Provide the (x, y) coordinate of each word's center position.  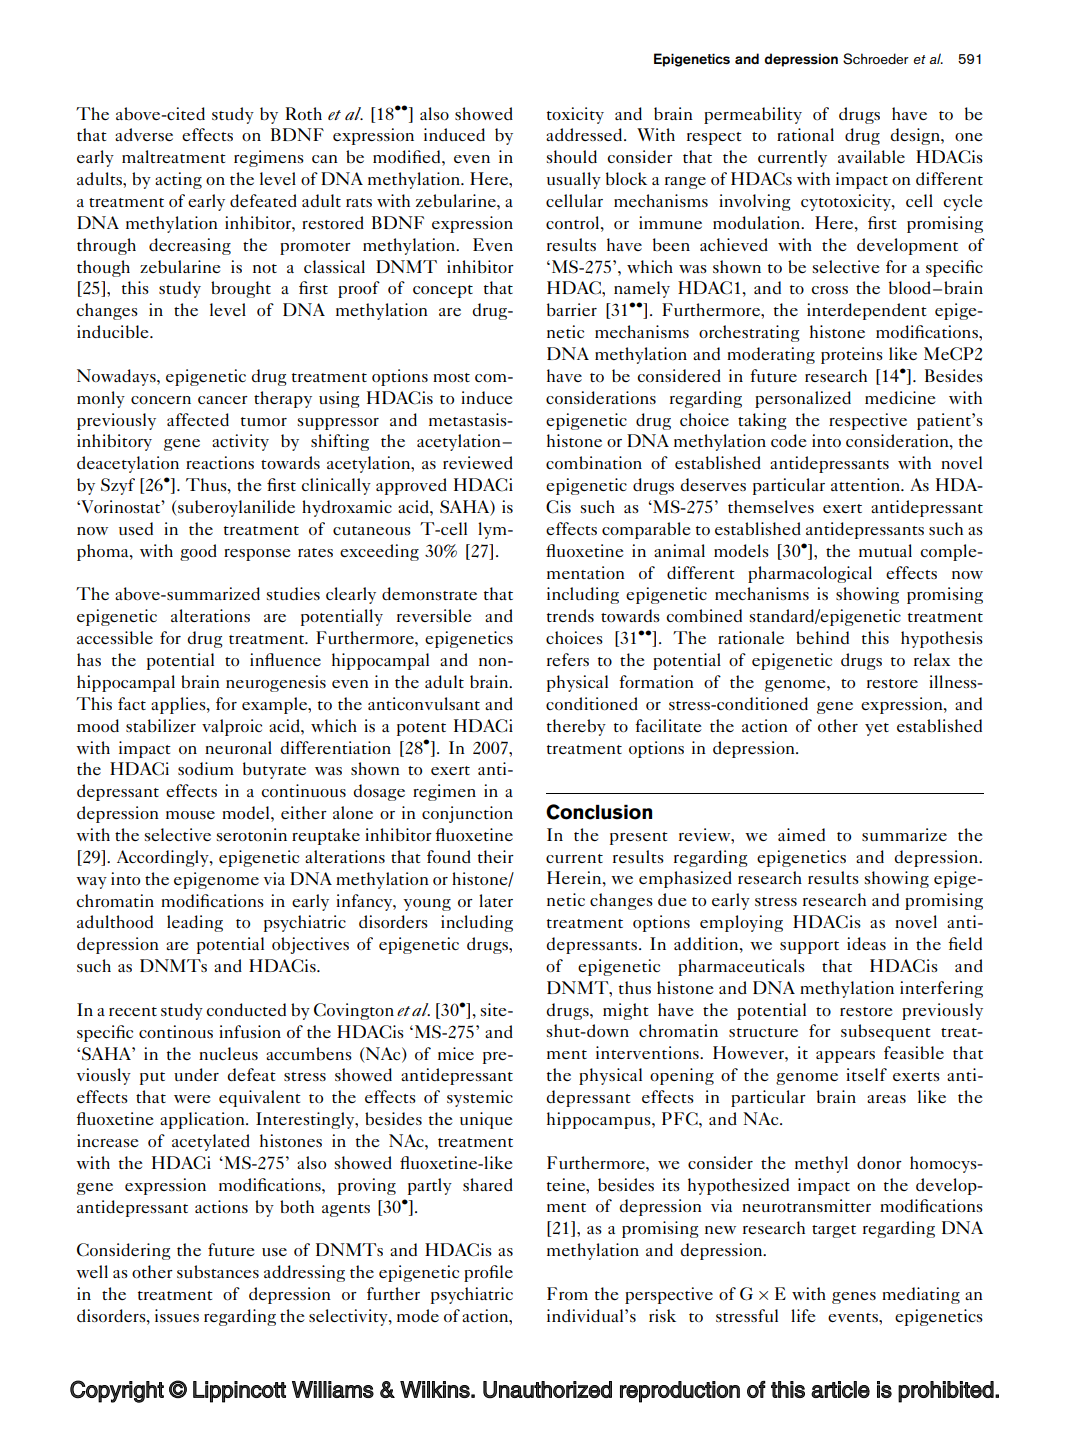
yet (877, 729)
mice (456, 1053)
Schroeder (876, 59)
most (451, 377)
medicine (900, 397)
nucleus (228, 1053)
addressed (585, 134)
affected (198, 419)
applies (179, 705)
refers (568, 659)
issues (177, 1315)
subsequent (886, 1032)
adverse (144, 134)
